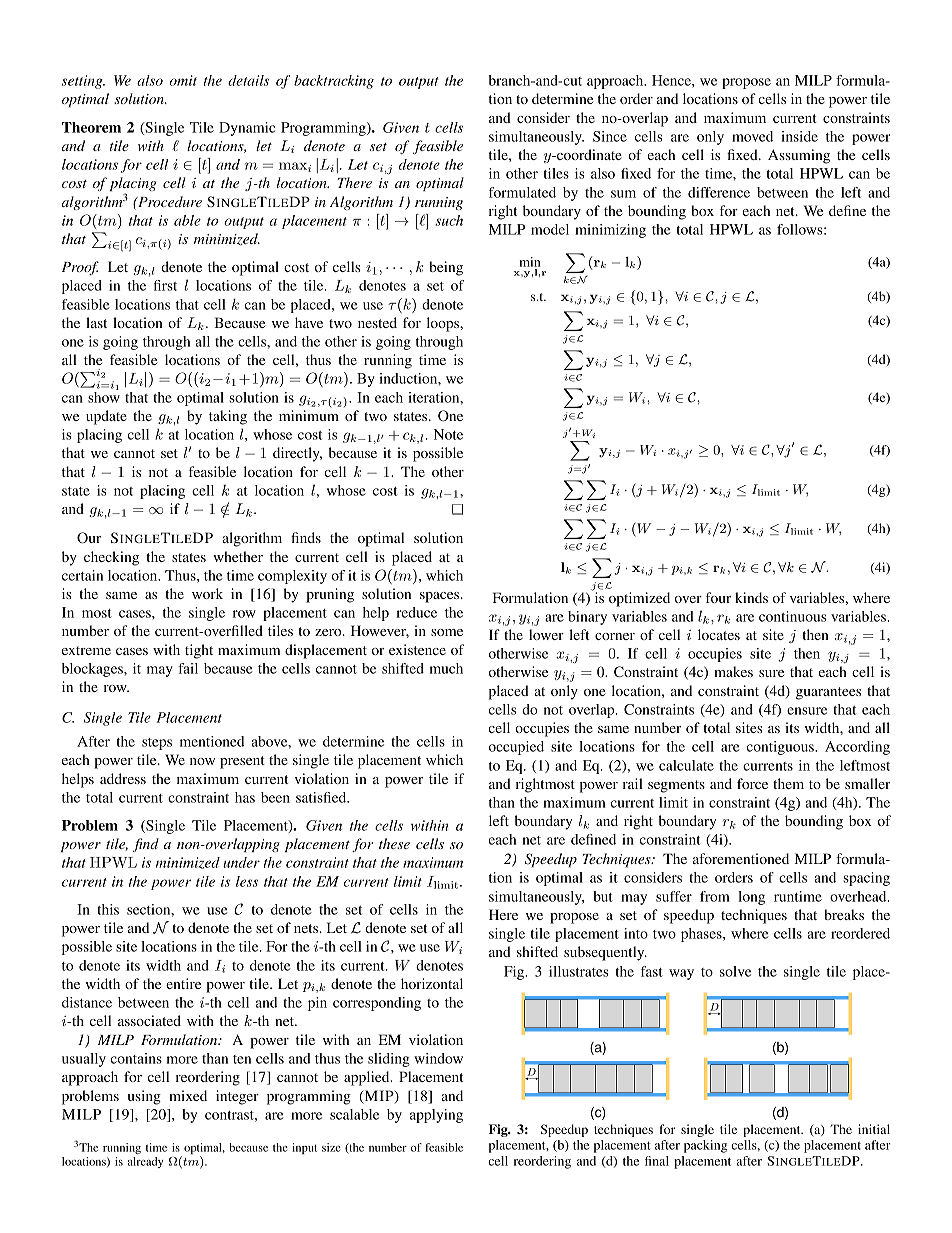  I want to click on now, so click(202, 761).
